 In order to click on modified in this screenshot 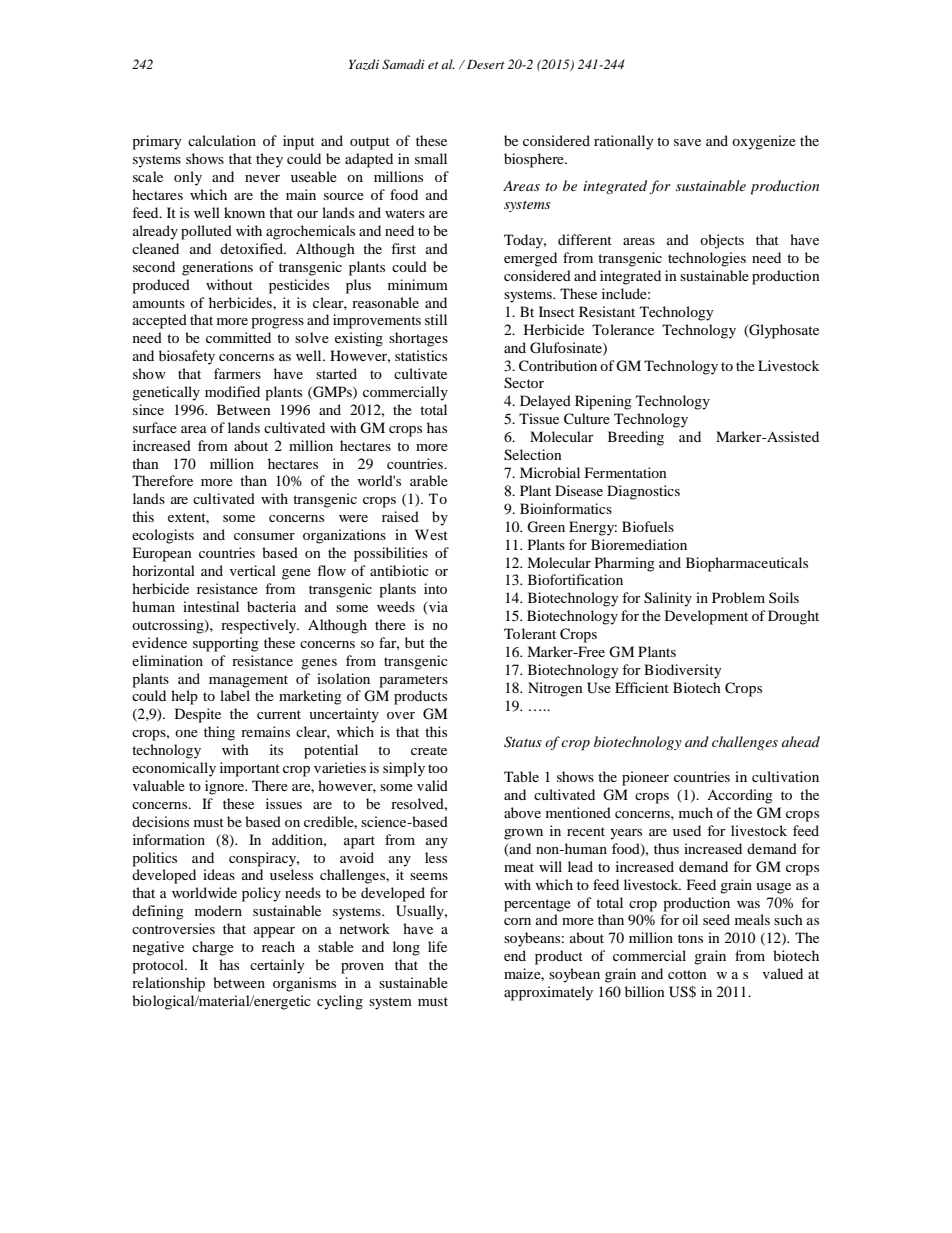, I will do `click(232, 391)`.
